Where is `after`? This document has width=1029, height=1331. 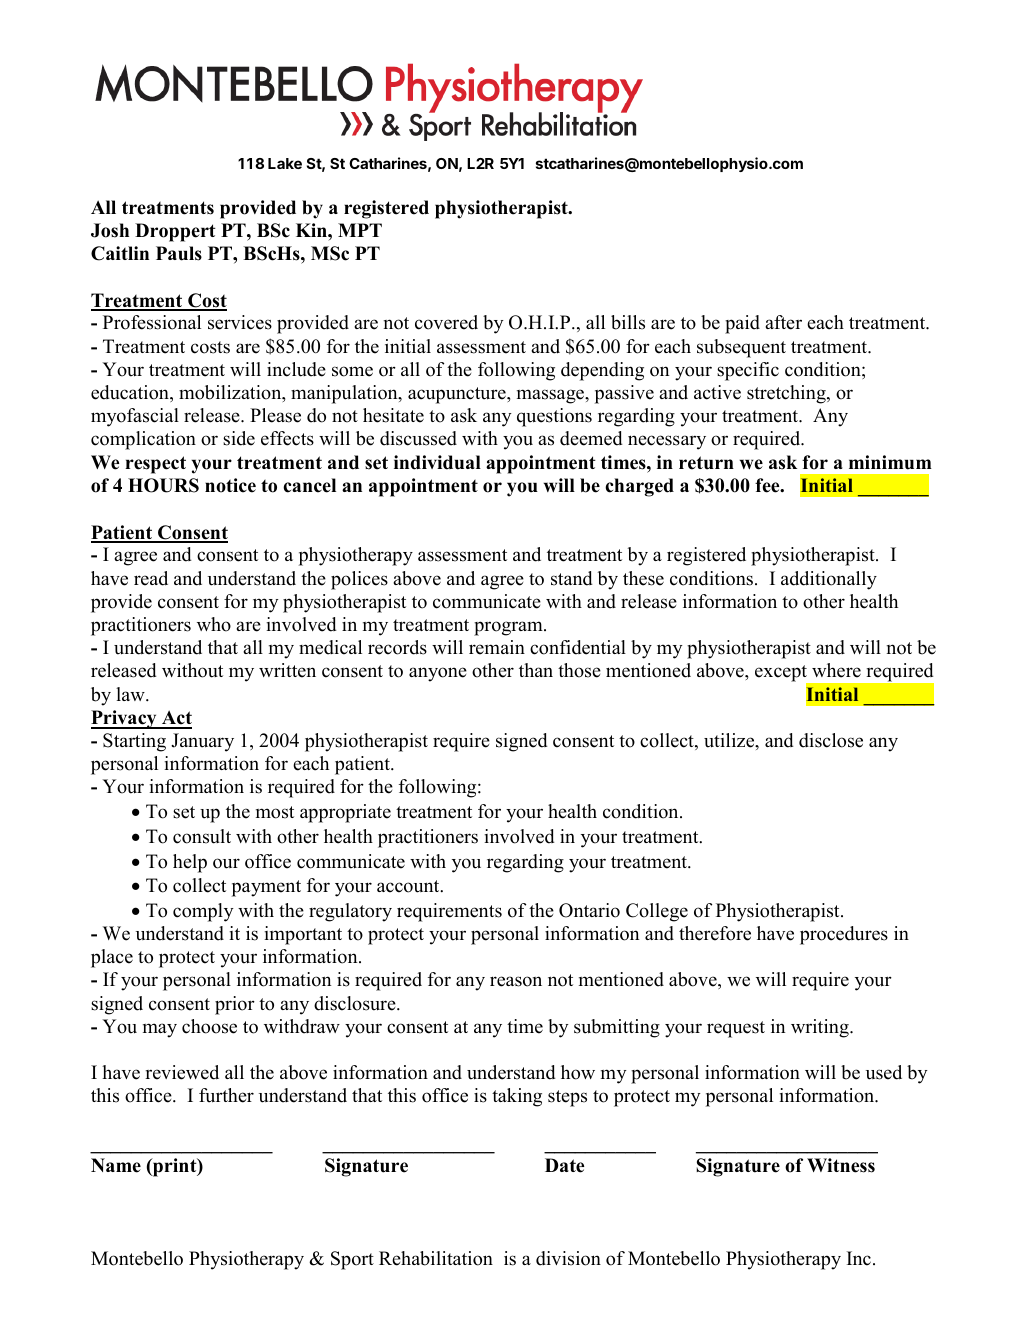
after is located at coordinates (783, 322).
